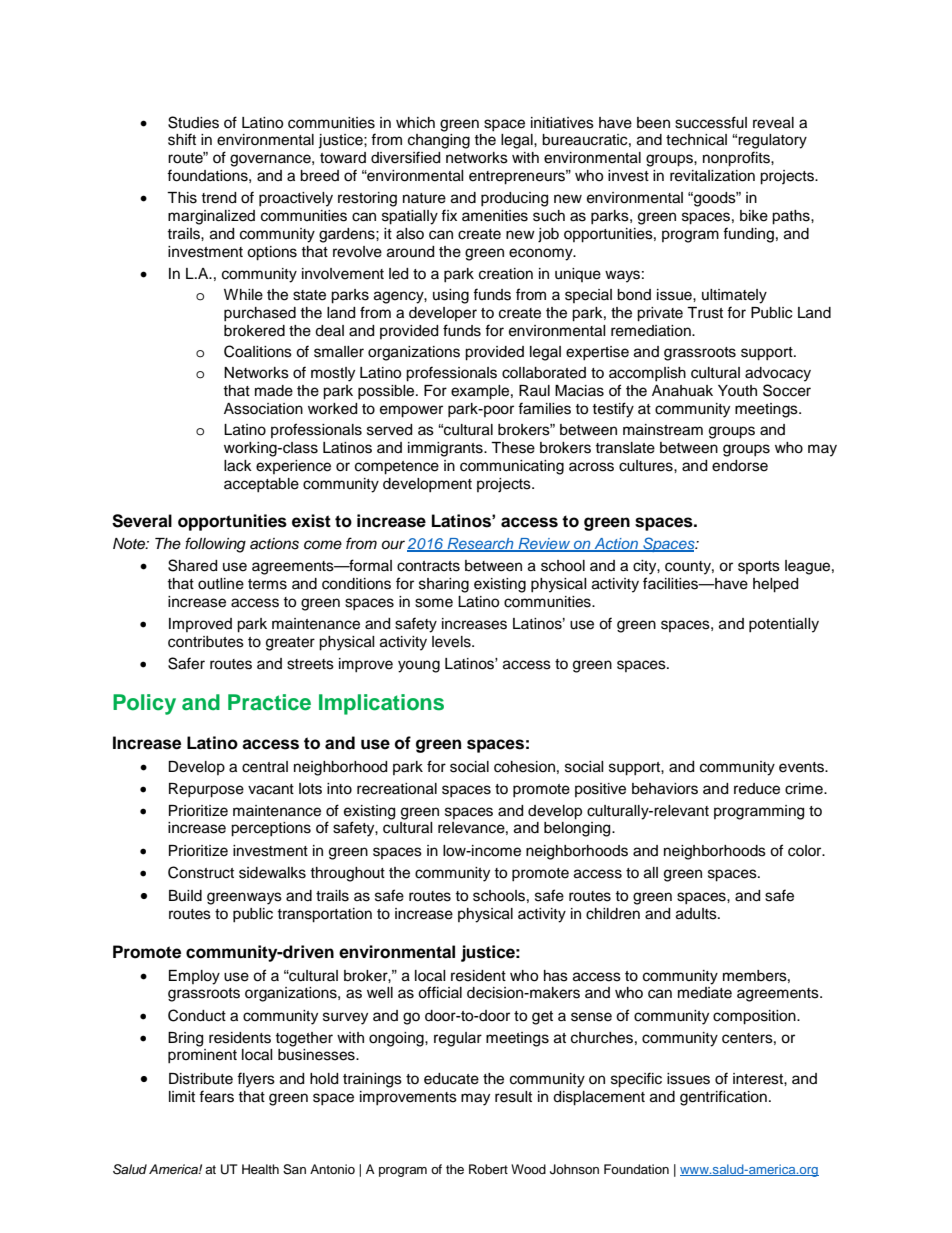 Image resolution: width=952 pixels, height=1233 pixels. I want to click on nonprofits, so click(737, 159).
